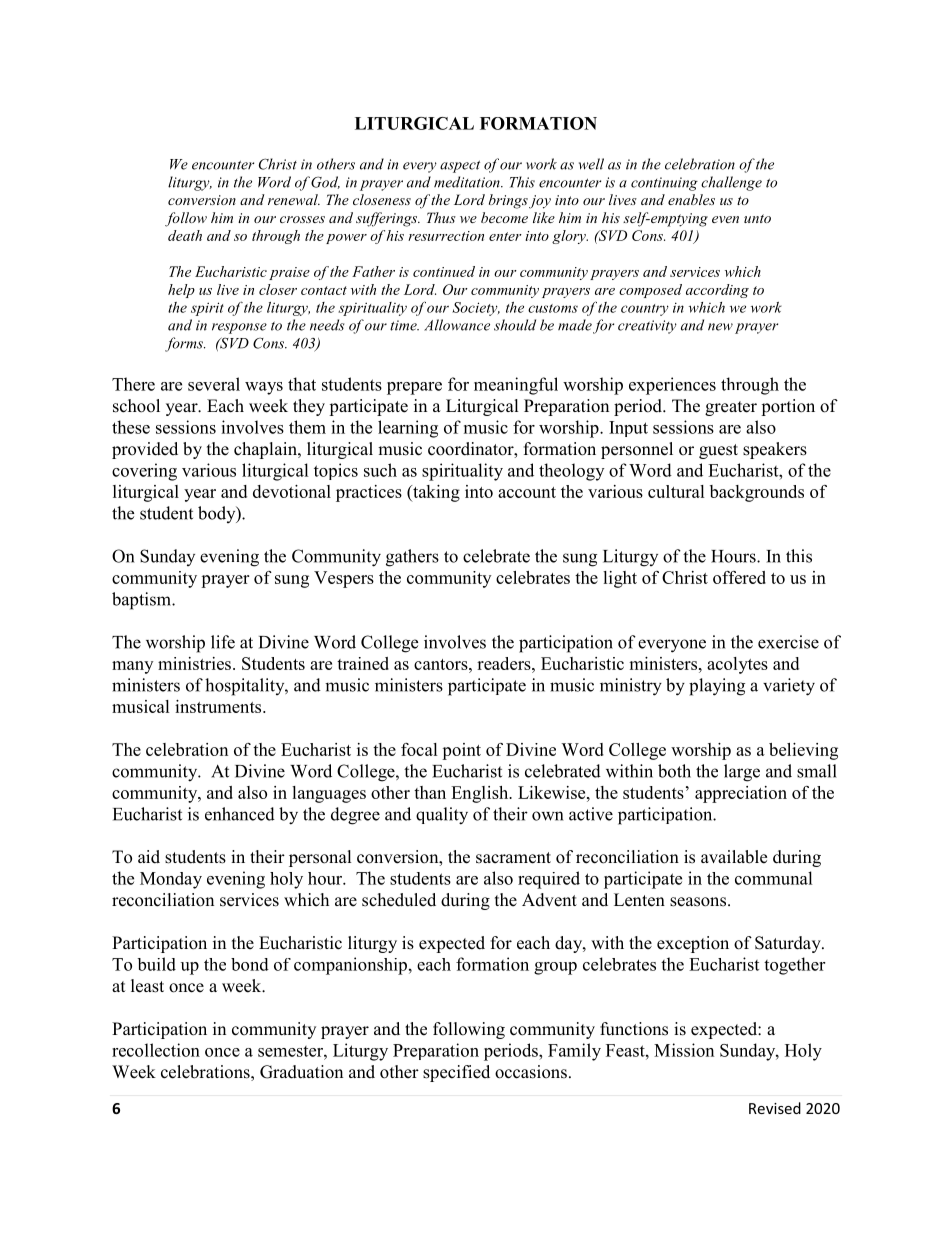 This image has width=952, height=1233. What do you see at coordinates (240, 814) in the image?
I see `enhanced` at bounding box center [240, 814].
